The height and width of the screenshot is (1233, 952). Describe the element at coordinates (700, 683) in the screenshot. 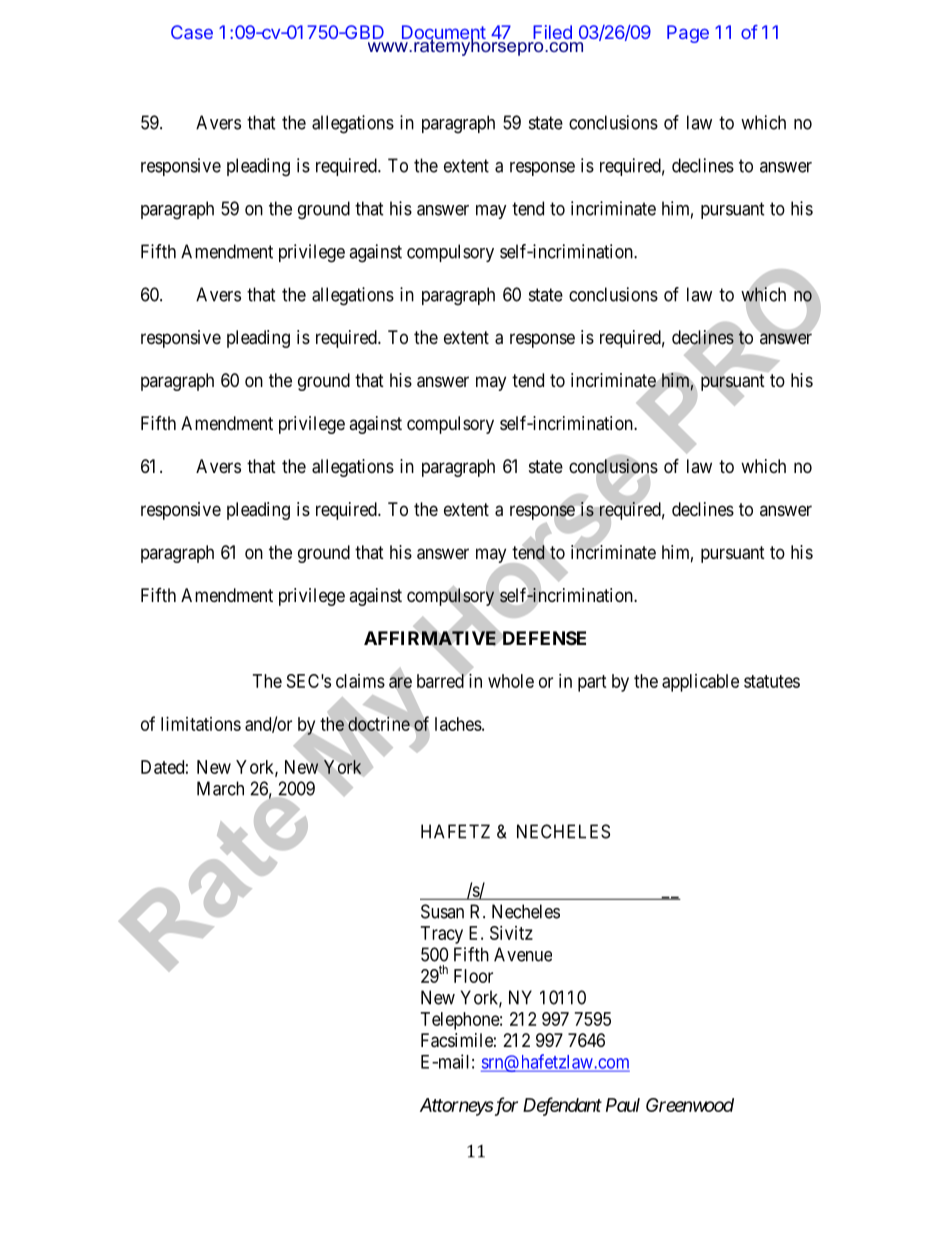

I see `applicable` at that location.
